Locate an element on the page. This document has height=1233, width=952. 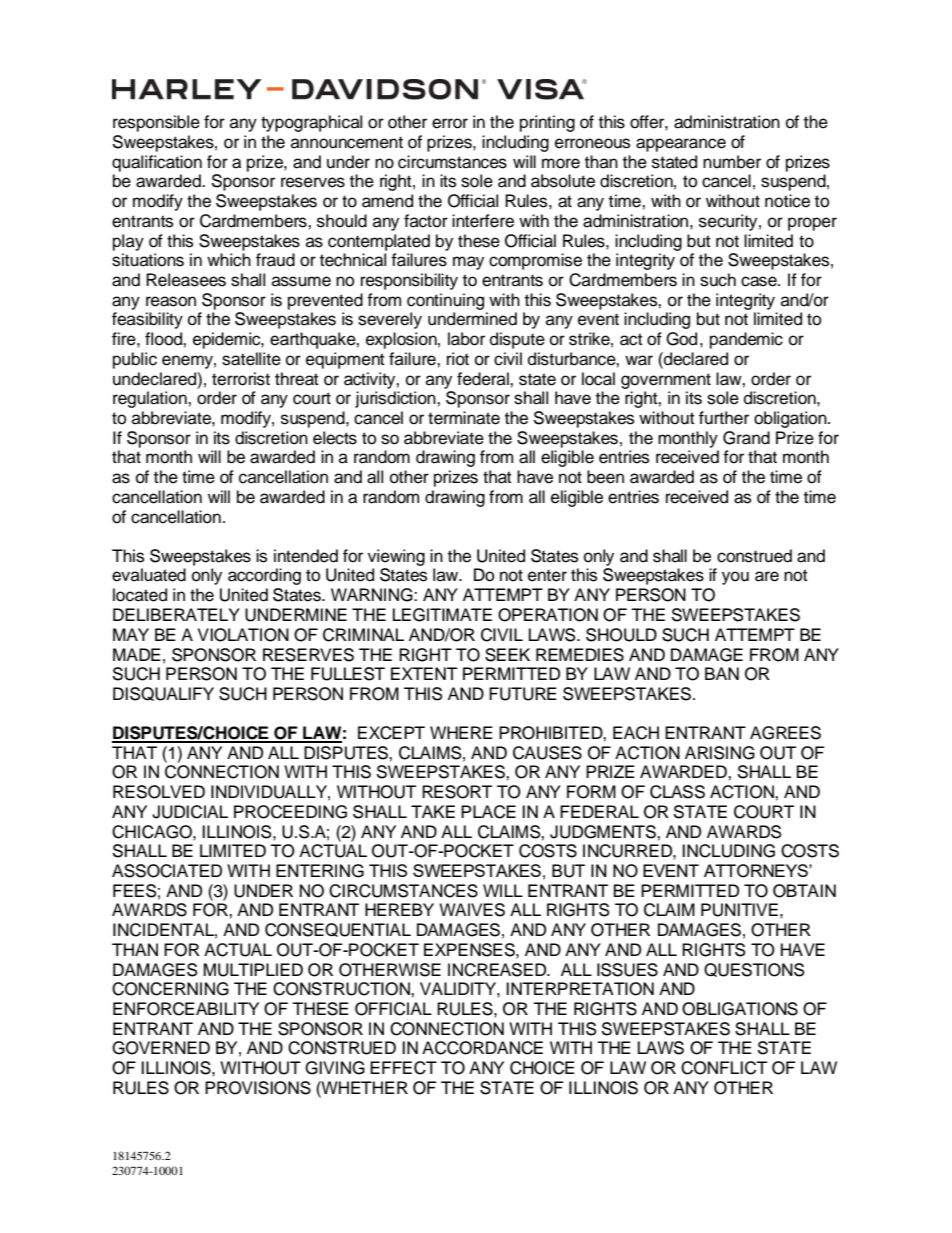
PLACE is located at coordinates (488, 812).
